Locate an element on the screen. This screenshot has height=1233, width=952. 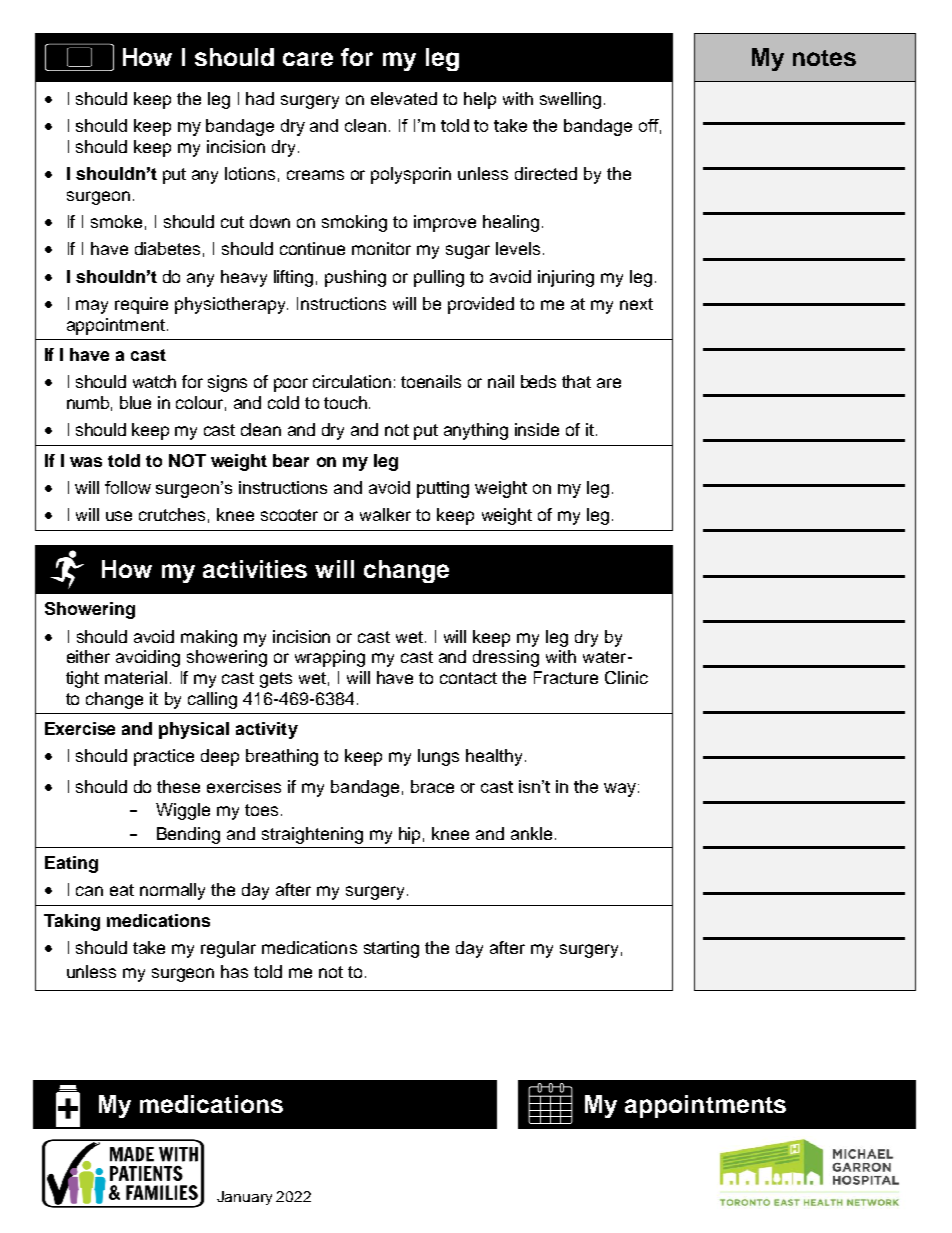
contact is located at coordinates (468, 678).
